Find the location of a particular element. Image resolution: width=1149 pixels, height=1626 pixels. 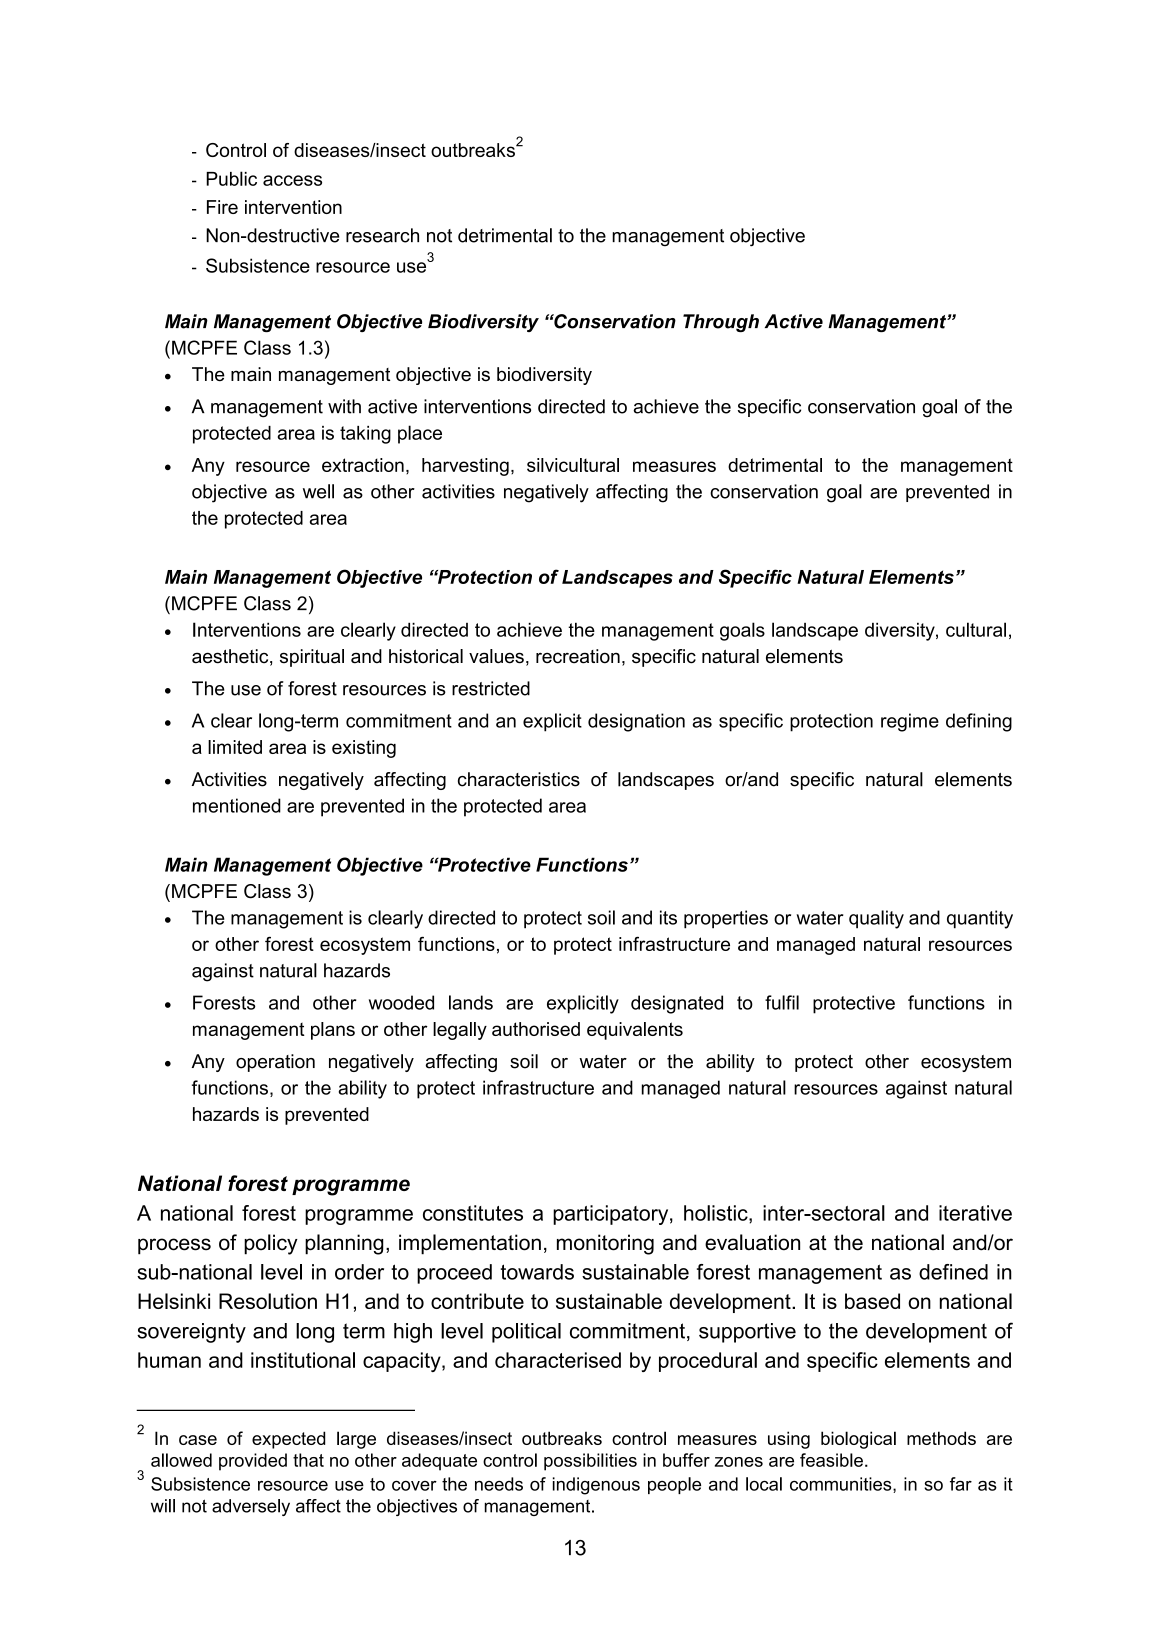

biological is located at coordinates (858, 1440).
